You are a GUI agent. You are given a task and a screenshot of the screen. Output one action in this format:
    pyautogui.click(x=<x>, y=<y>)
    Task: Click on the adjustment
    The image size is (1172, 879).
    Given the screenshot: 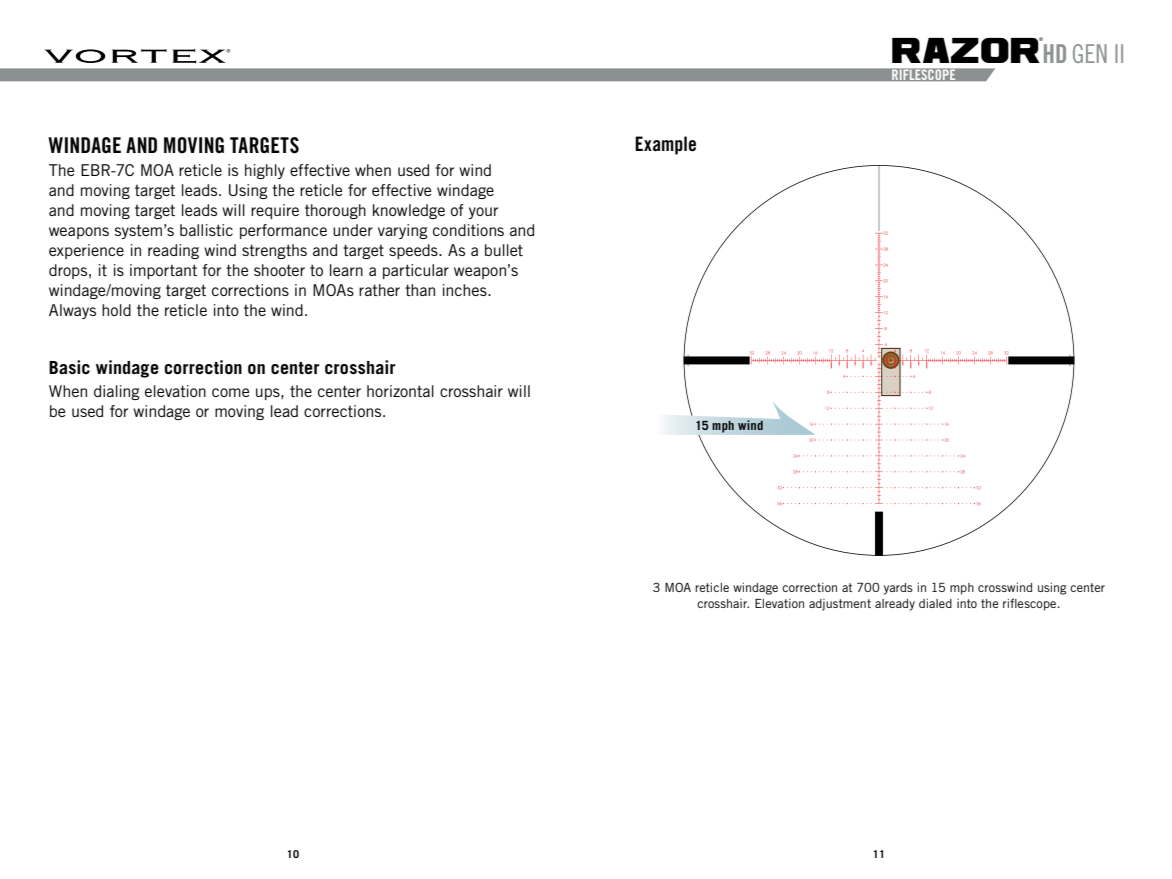 What is the action you would take?
    pyautogui.click(x=840, y=605)
